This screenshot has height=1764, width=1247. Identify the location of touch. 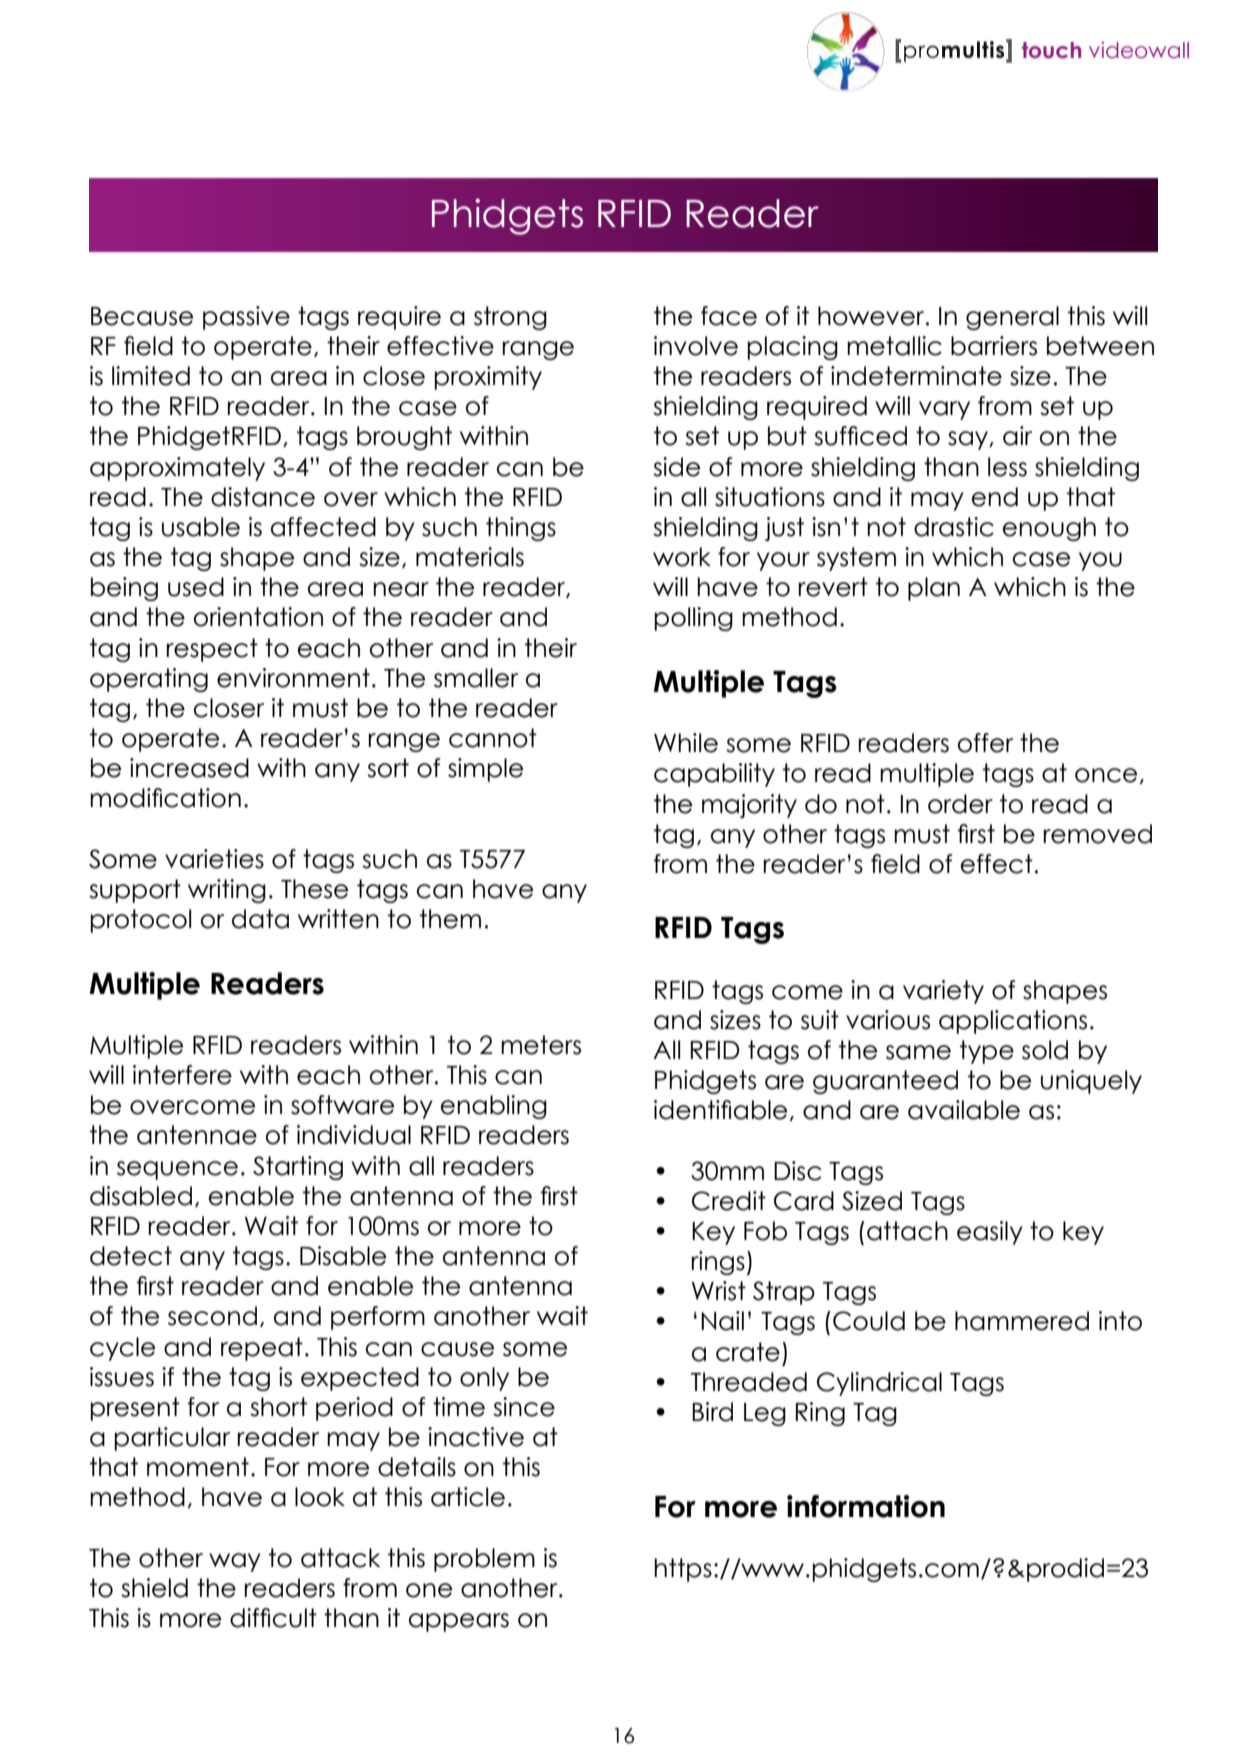
(1051, 50).
